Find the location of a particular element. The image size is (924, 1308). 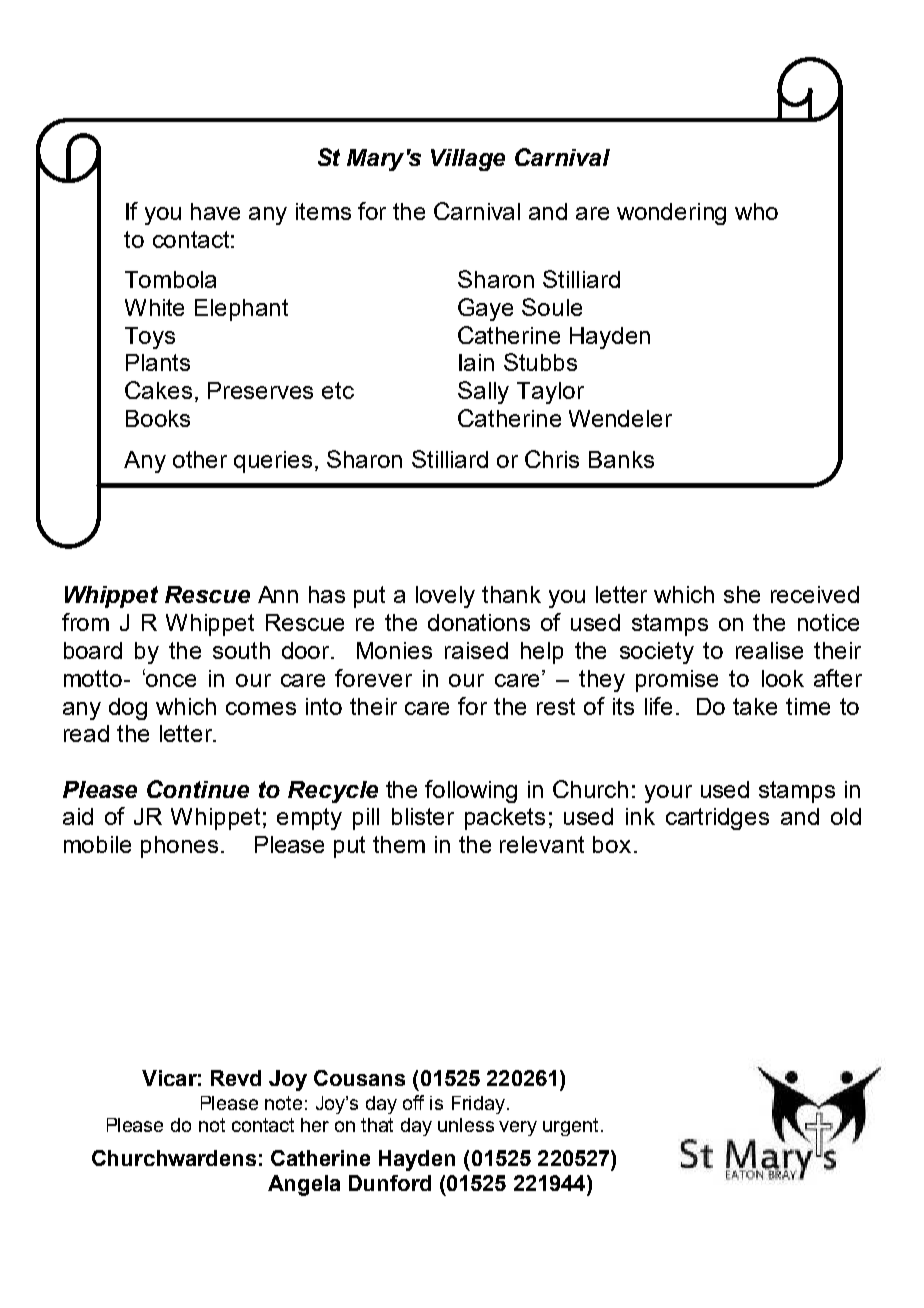

old is located at coordinates (846, 816).
